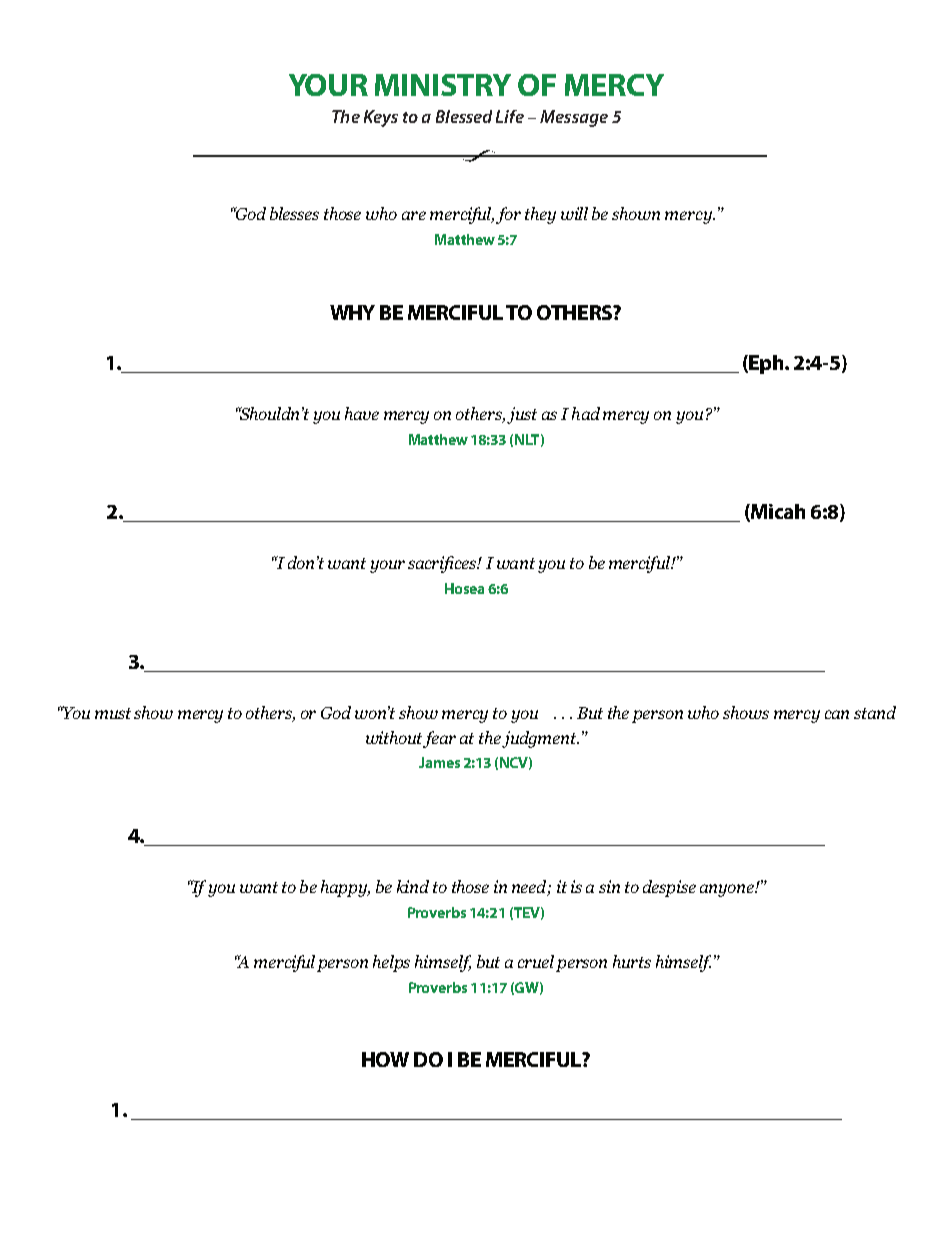  I want to click on cruel, so click(536, 961).
